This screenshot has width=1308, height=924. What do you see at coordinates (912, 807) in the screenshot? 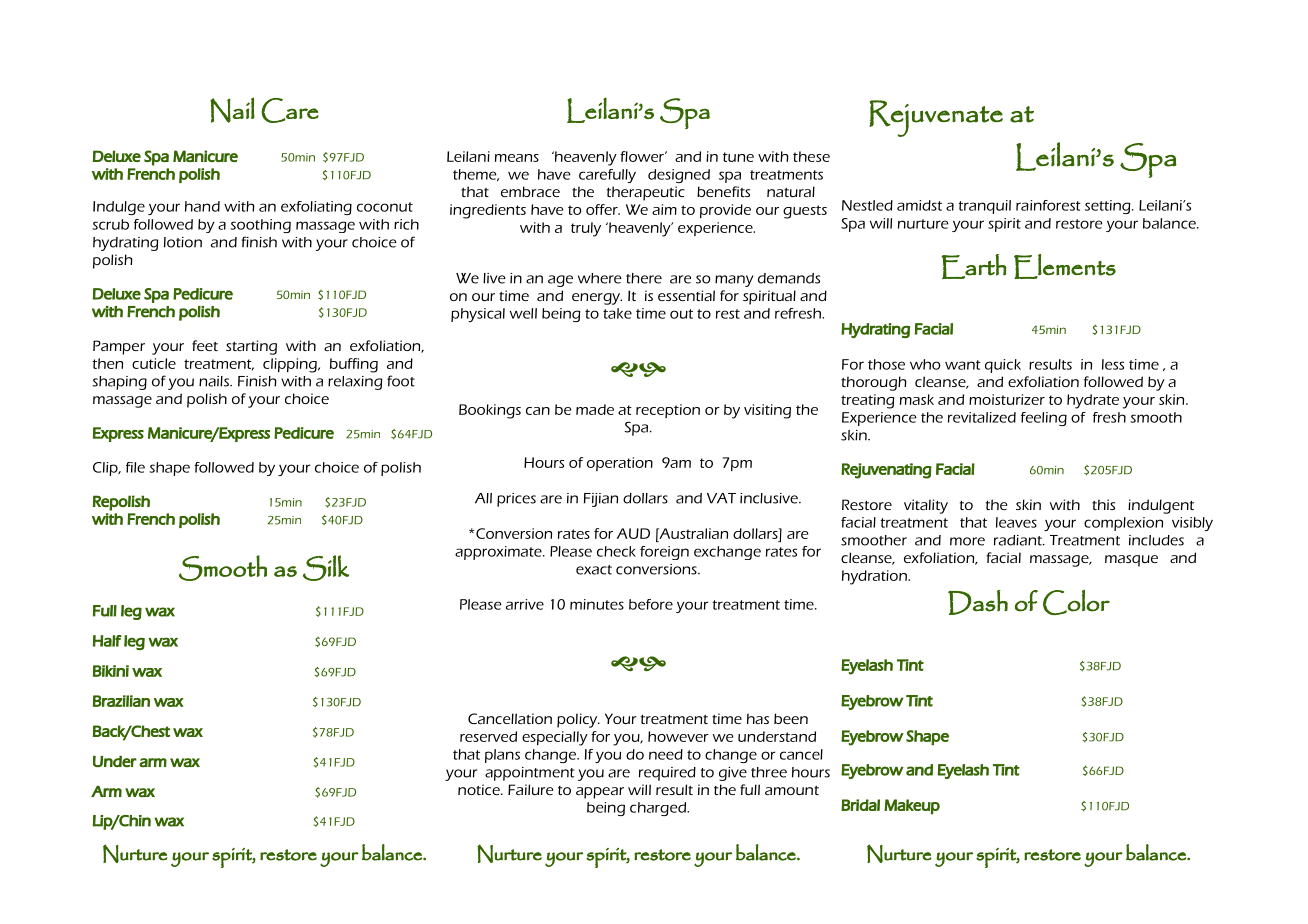
I see `Makeup` at bounding box center [912, 807].
